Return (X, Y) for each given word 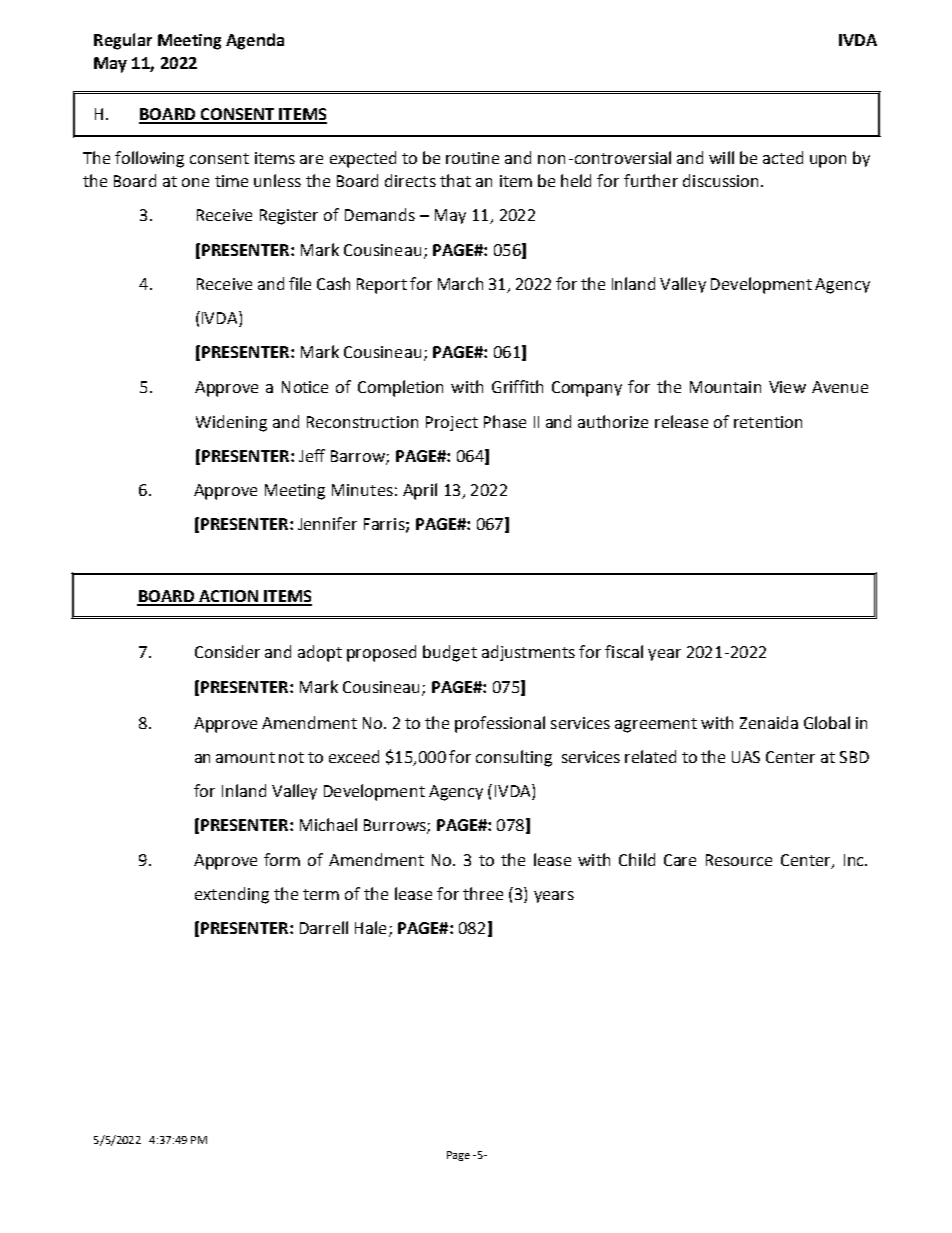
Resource (739, 860)
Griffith (517, 386)
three (483, 893)
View (787, 387)
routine (472, 158)
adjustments (528, 653)
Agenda (255, 41)
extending (232, 895)
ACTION (228, 597)
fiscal (624, 651)
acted (783, 157)
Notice (305, 387)
